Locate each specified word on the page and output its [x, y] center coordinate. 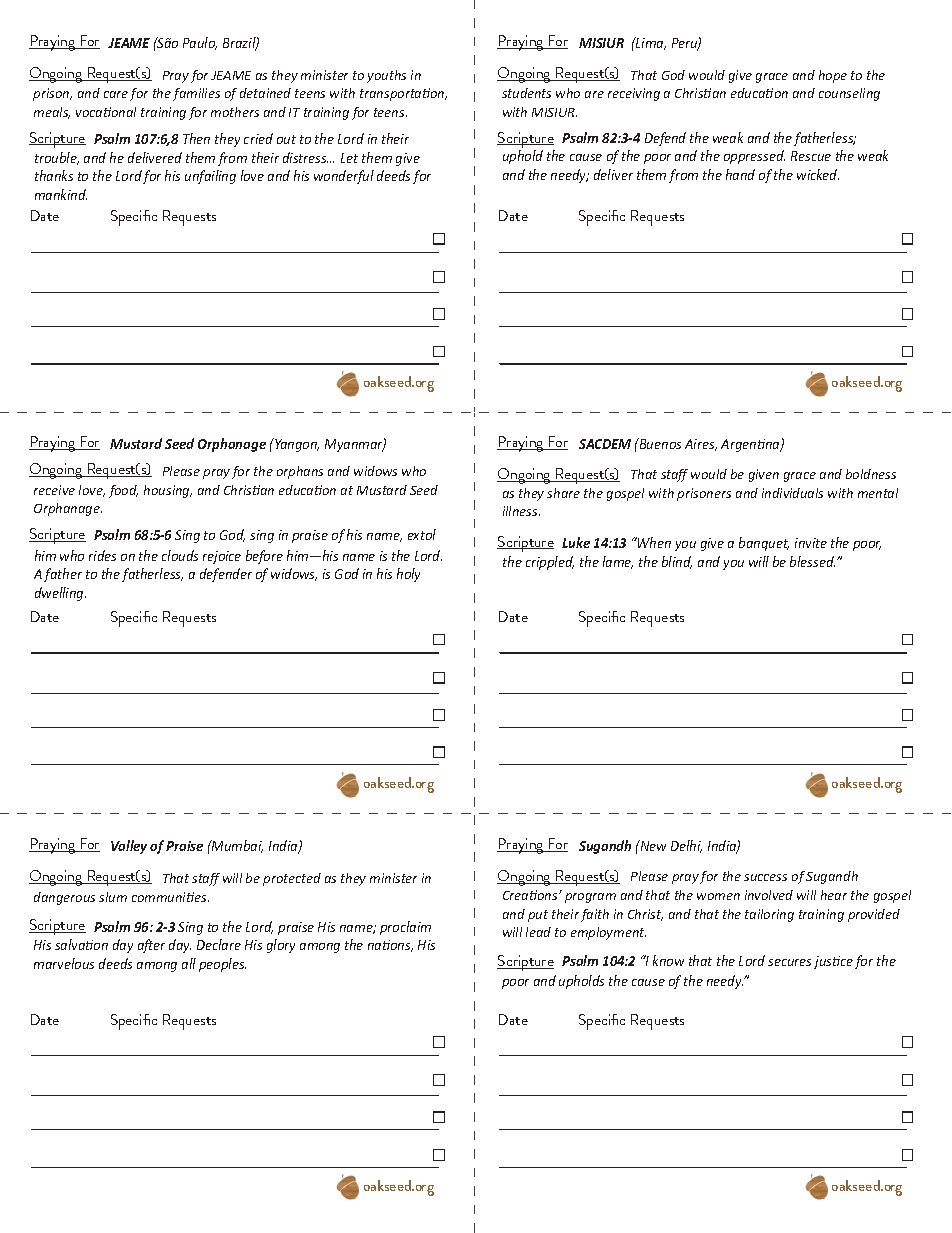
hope [833, 76]
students [526, 93]
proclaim [405, 928]
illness [521, 511]
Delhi [686, 846]
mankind [61, 194]
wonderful [344, 177]
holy [408, 575]
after [151, 946]
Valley [129, 847]
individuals [792, 493]
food [123, 491]
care [116, 94]
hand [740, 174]
